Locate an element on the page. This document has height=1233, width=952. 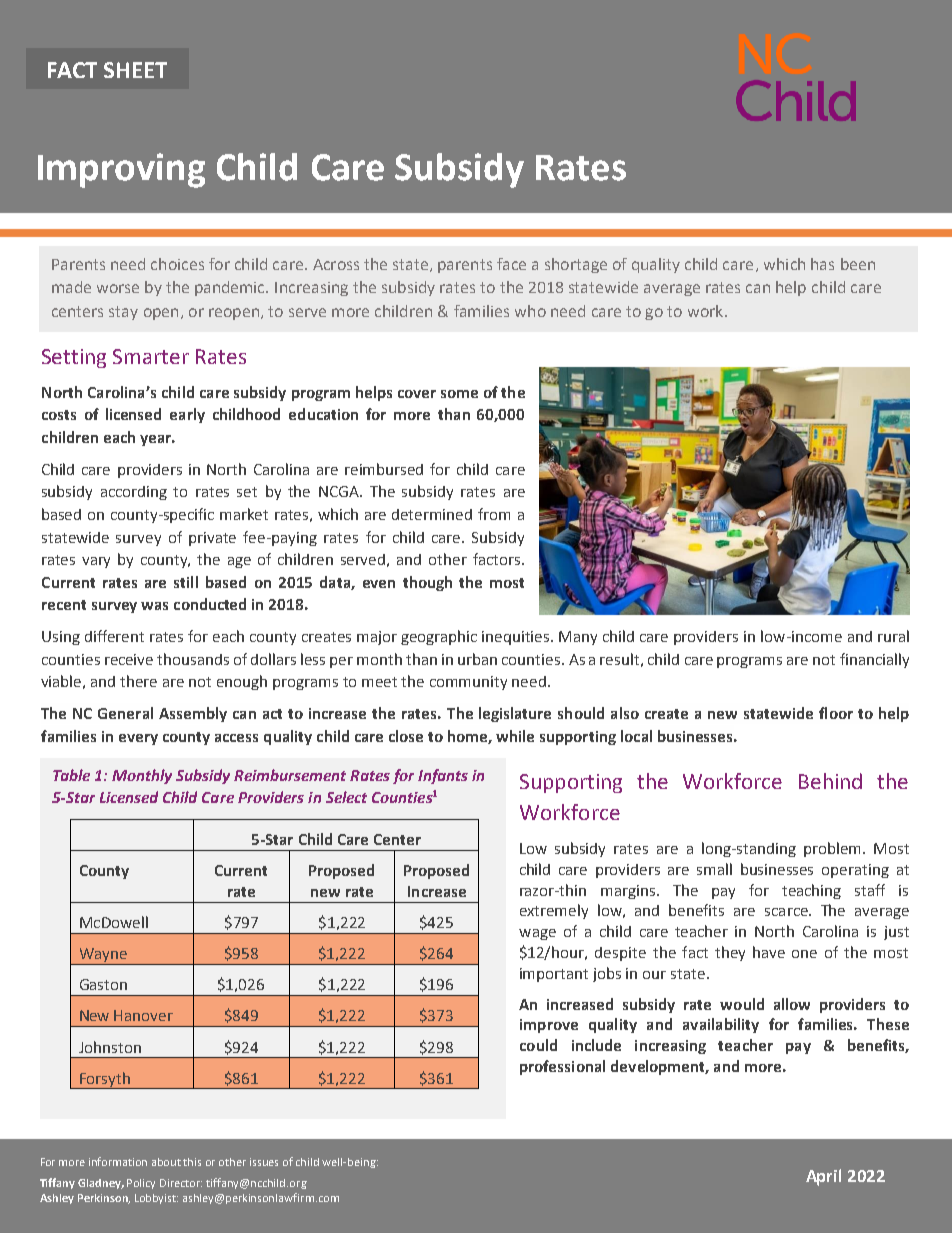
financially is located at coordinates (874, 660).
